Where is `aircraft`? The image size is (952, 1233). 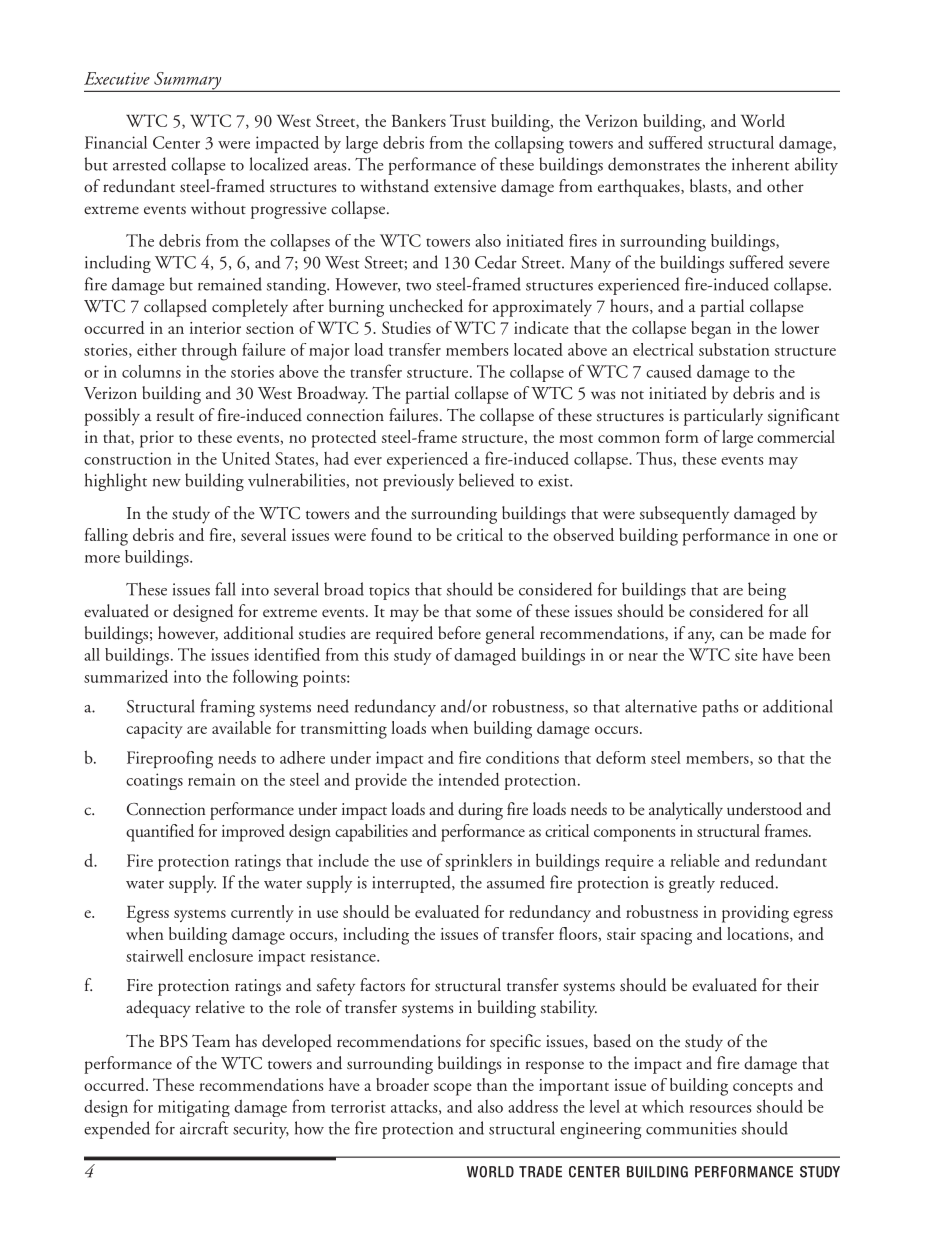
aircraft is located at coordinates (204, 1128).
